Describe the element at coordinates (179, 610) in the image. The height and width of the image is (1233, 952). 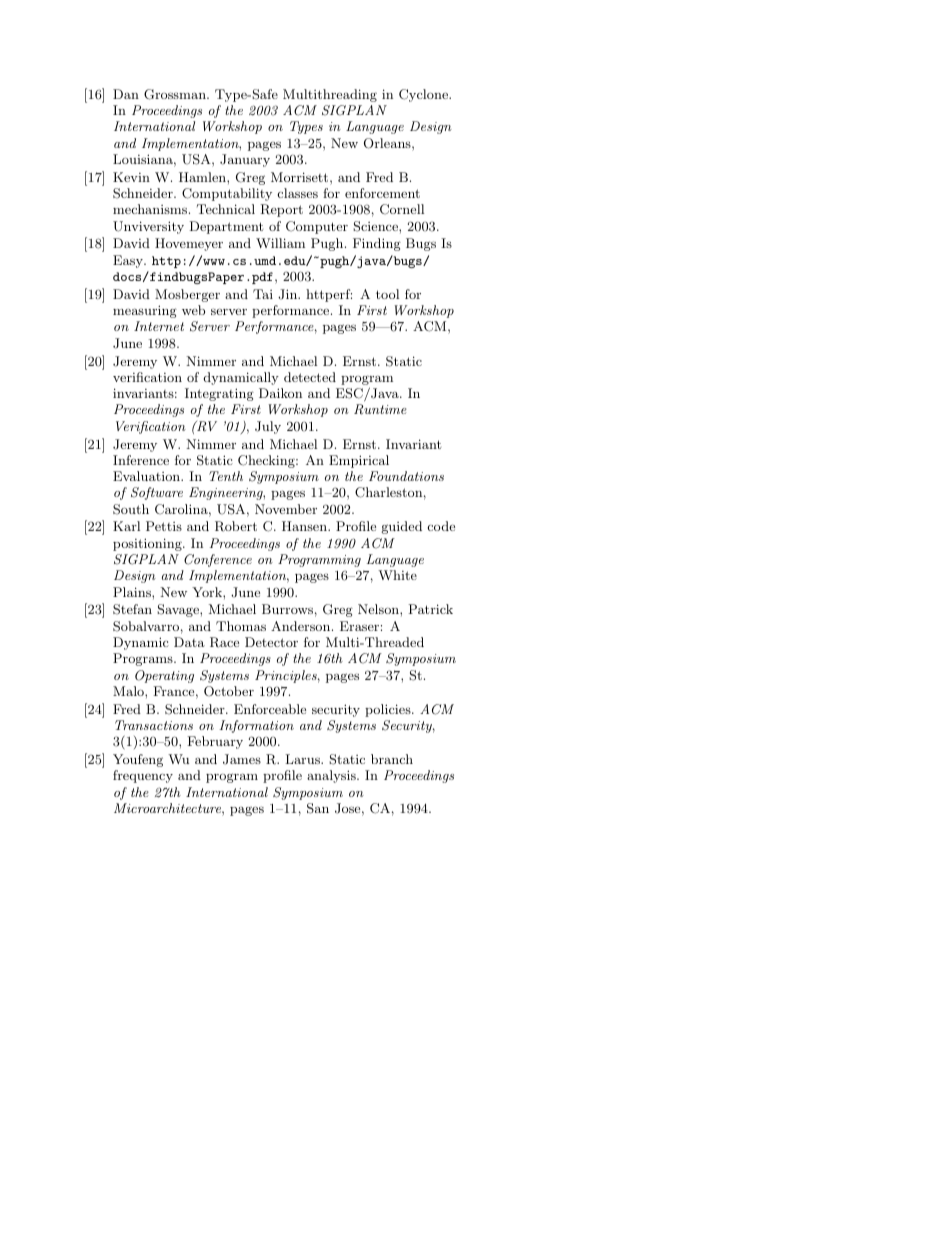
I see `Savage` at that location.
